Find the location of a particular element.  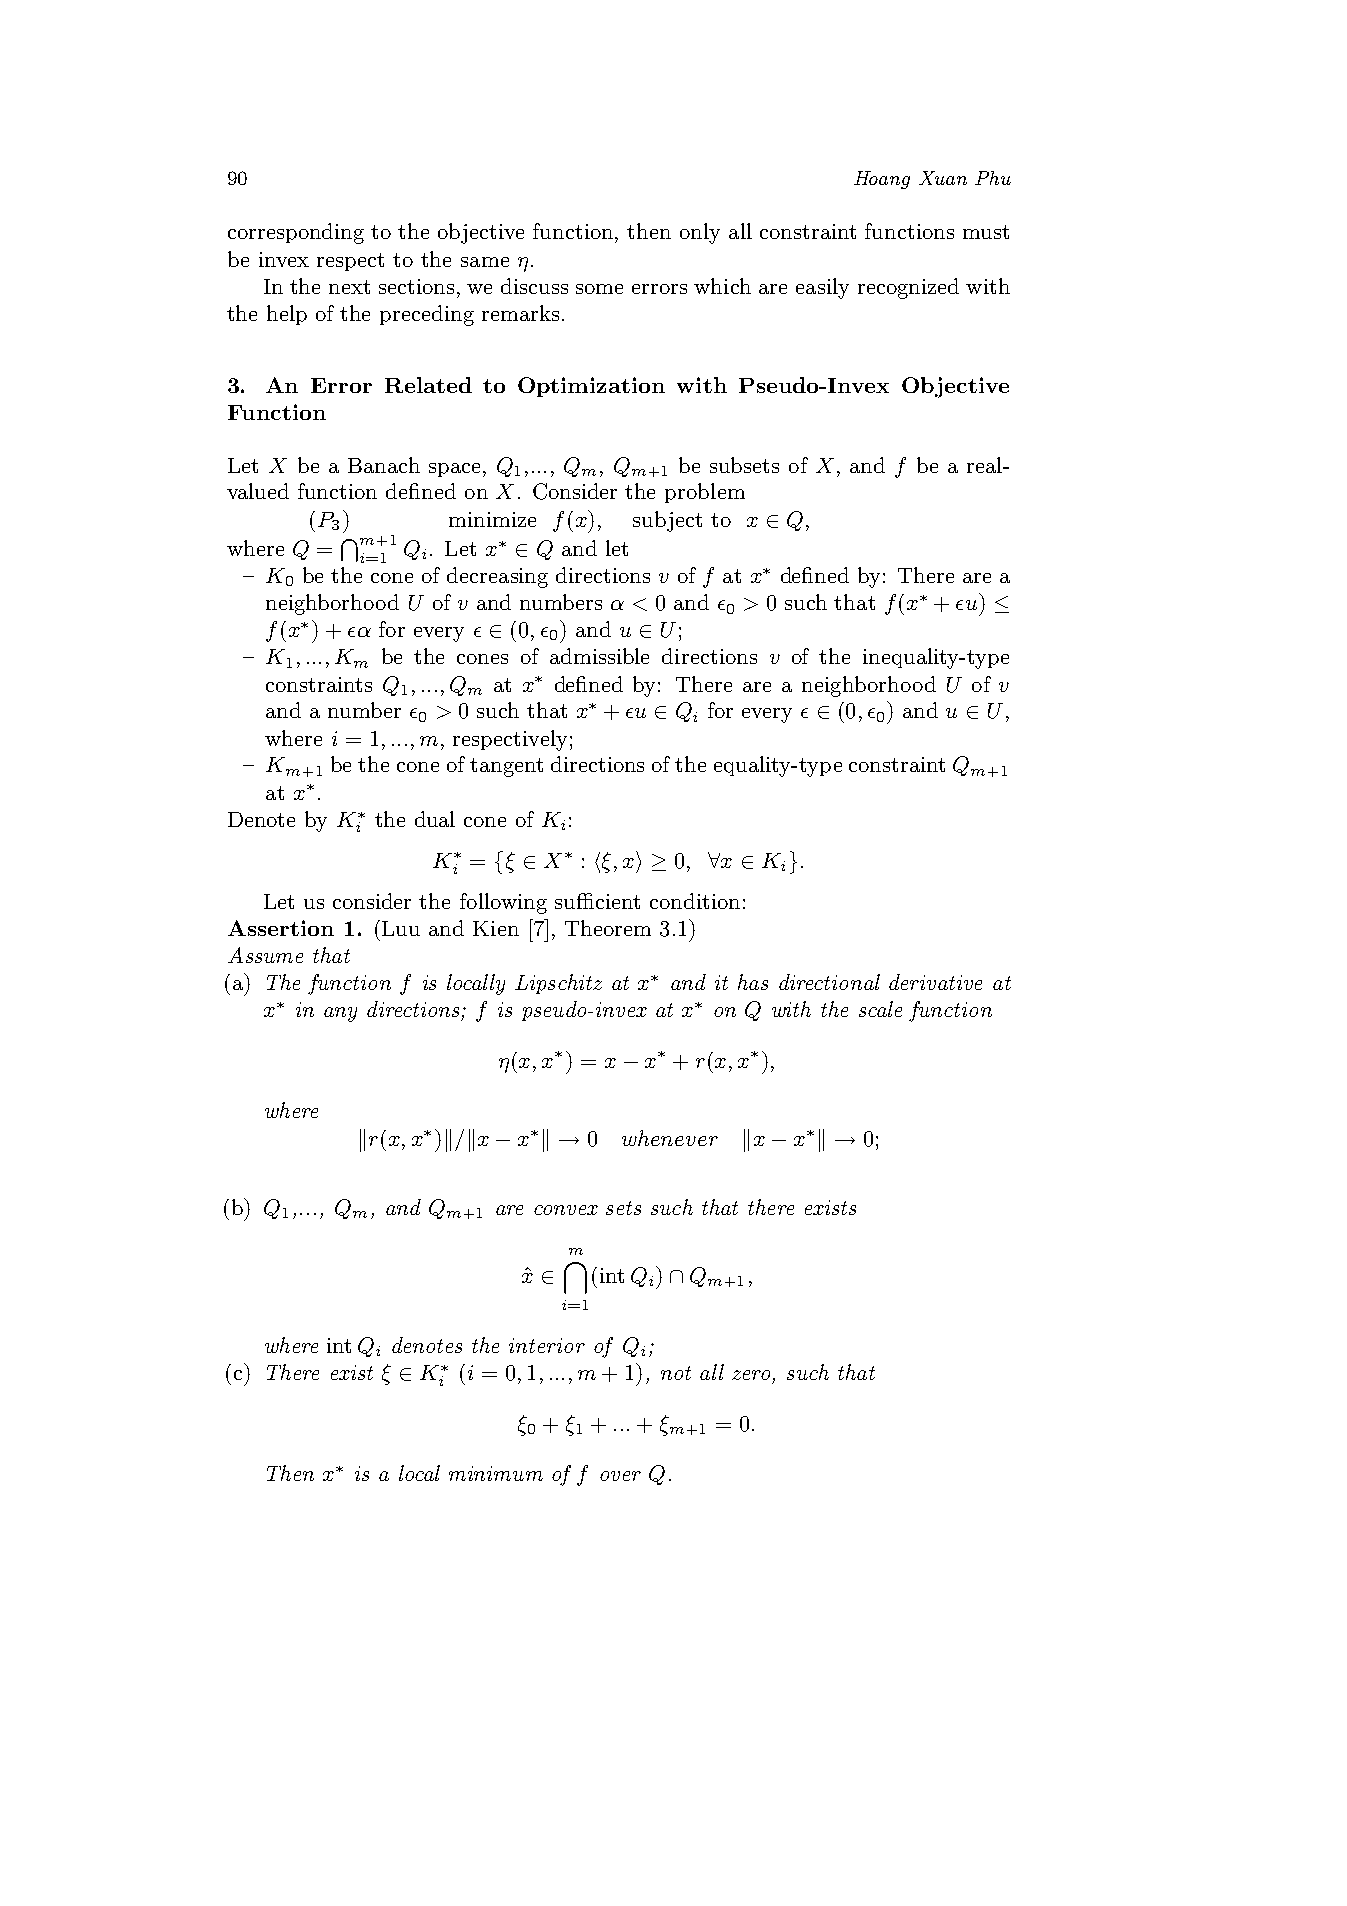

derivative is located at coordinates (935, 982).
